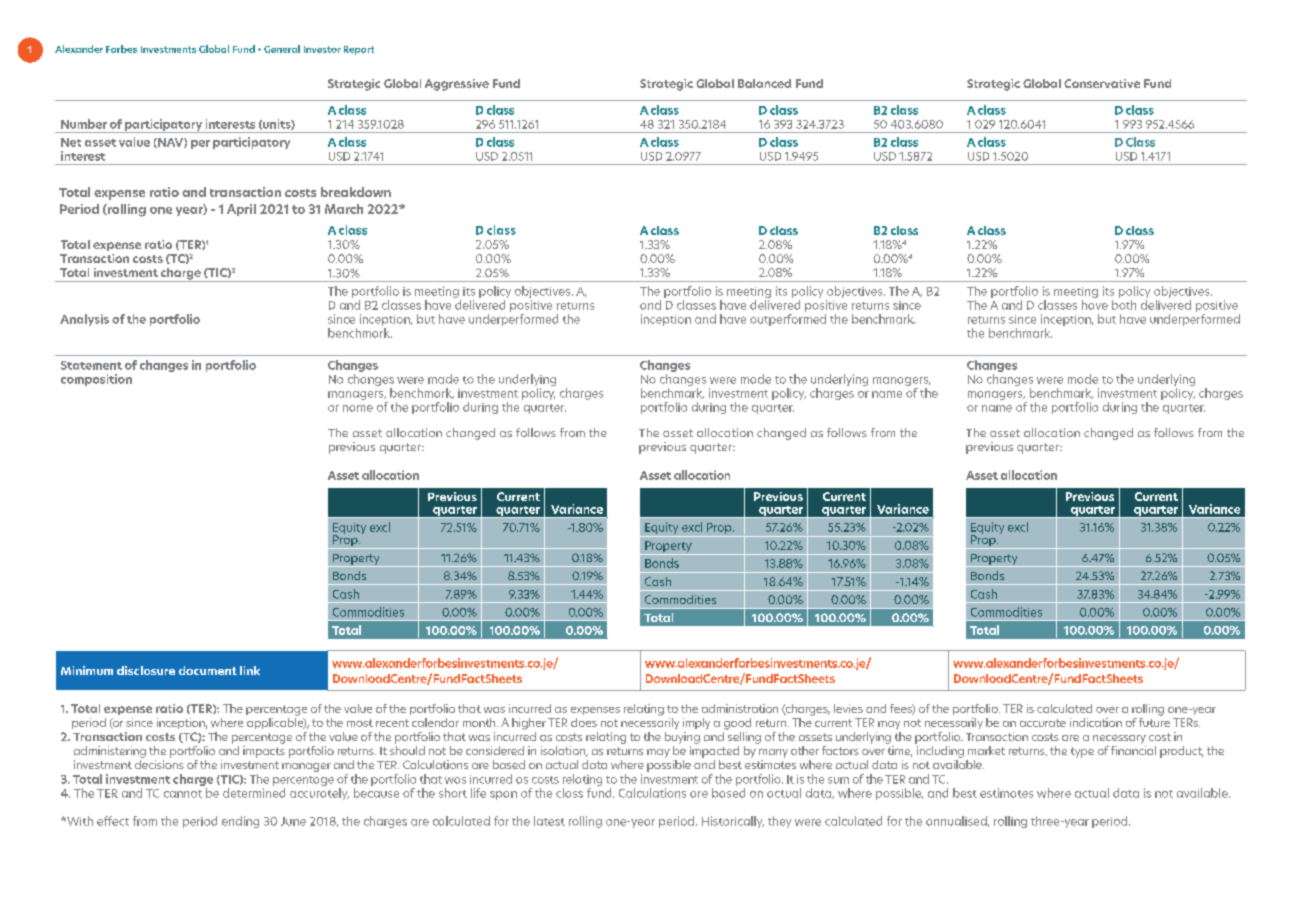 The width and height of the screenshot is (1308, 924). Describe the element at coordinates (549, 821) in the screenshot. I see `latest` at that location.
